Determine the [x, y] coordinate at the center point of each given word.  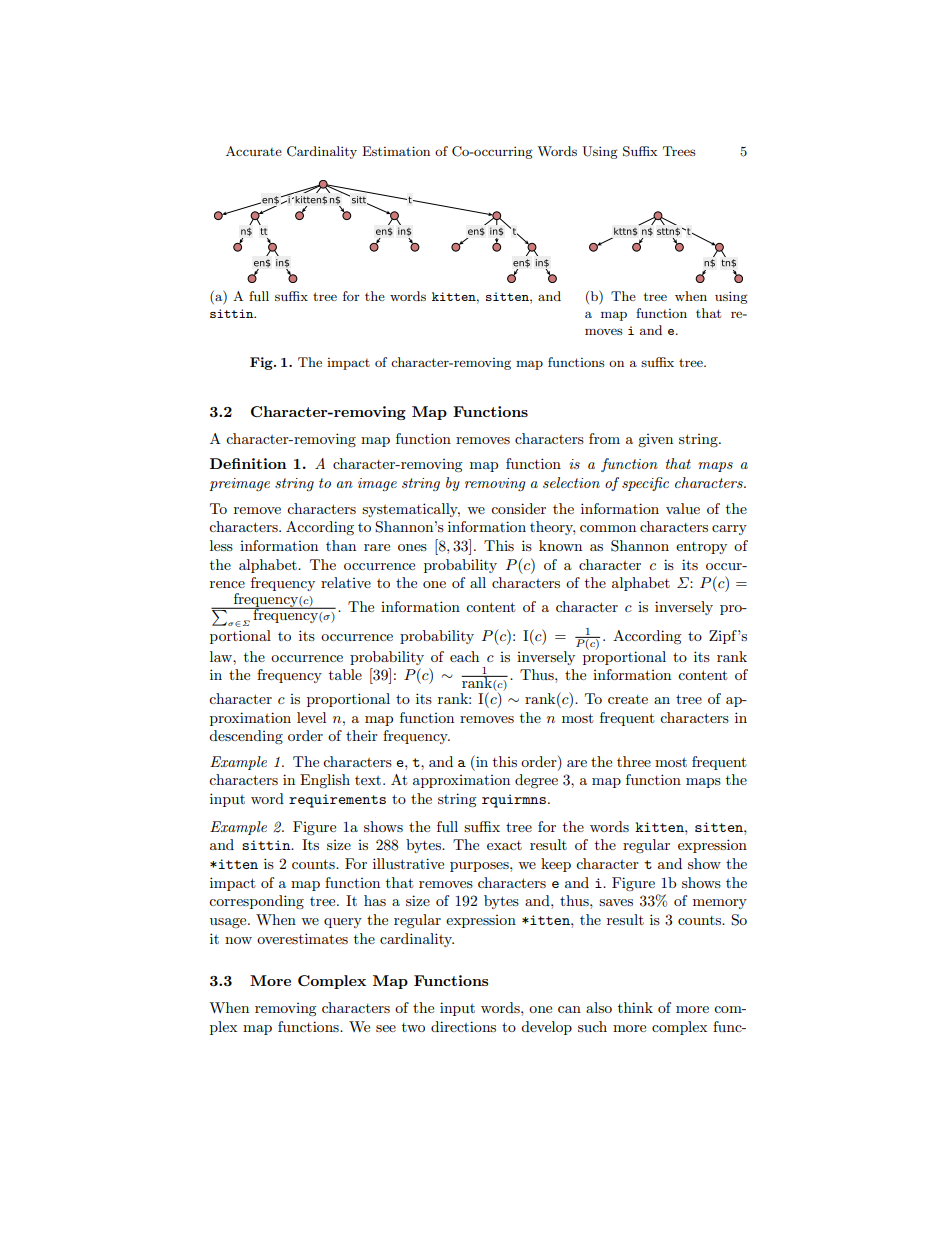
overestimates [302, 938]
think [635, 1007]
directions [463, 1026]
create [628, 699]
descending [246, 737]
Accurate [254, 151]
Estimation [396, 151]
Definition [248, 463]
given [655, 440]
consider [518, 508]
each [464, 656]
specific [645, 484]
